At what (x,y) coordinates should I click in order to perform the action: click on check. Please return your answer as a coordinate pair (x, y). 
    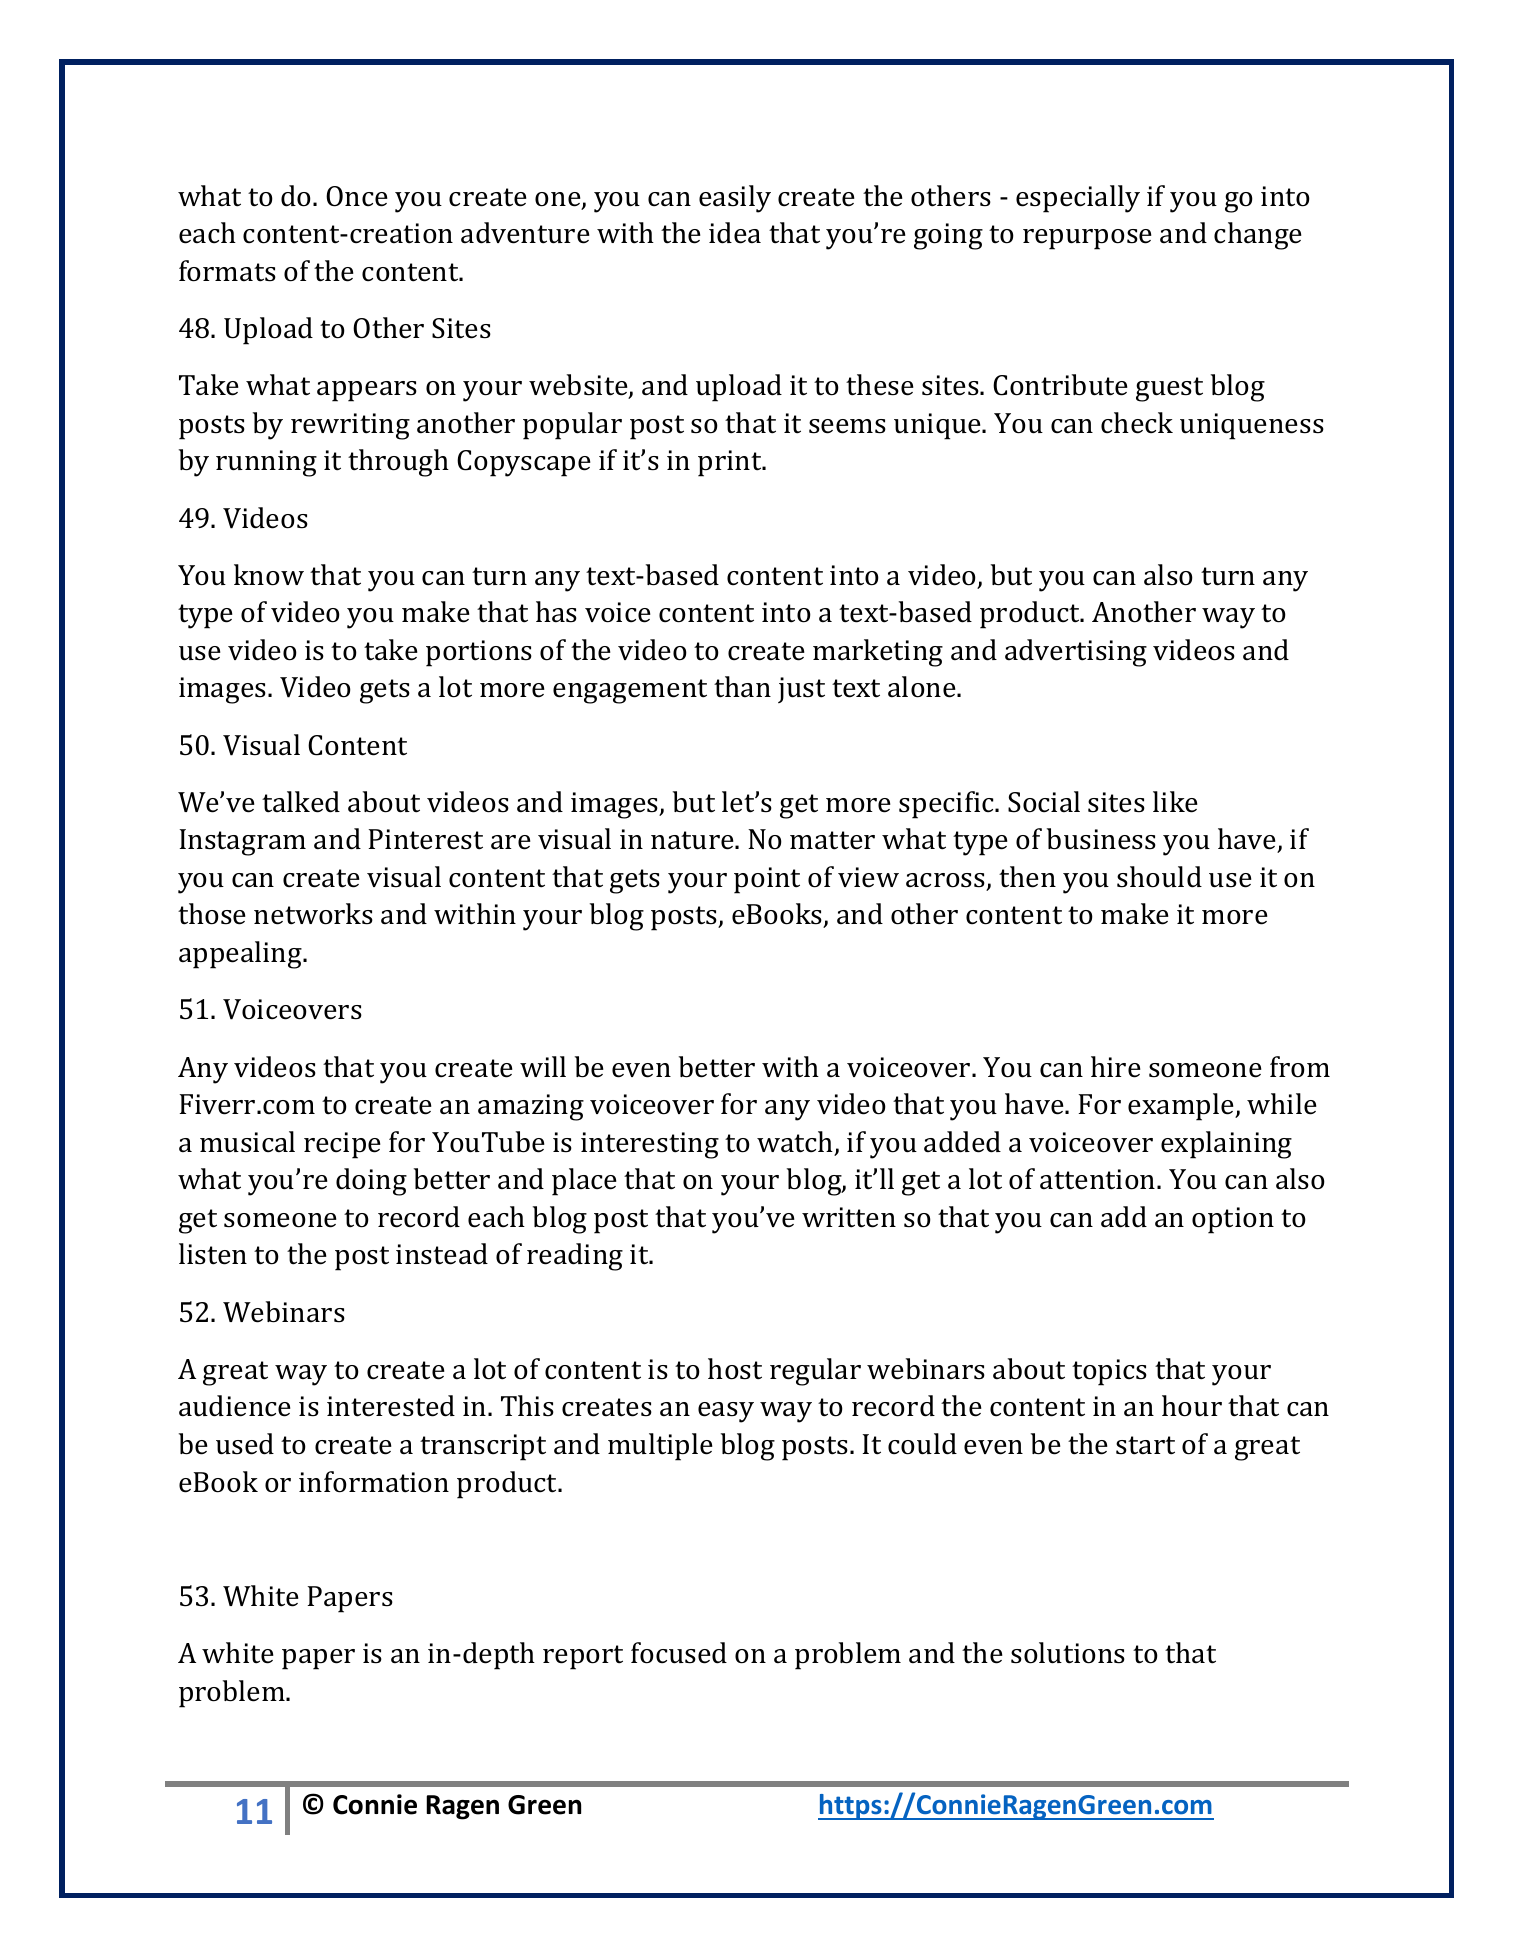
    Looking at the image, I should click on (1137, 423).
